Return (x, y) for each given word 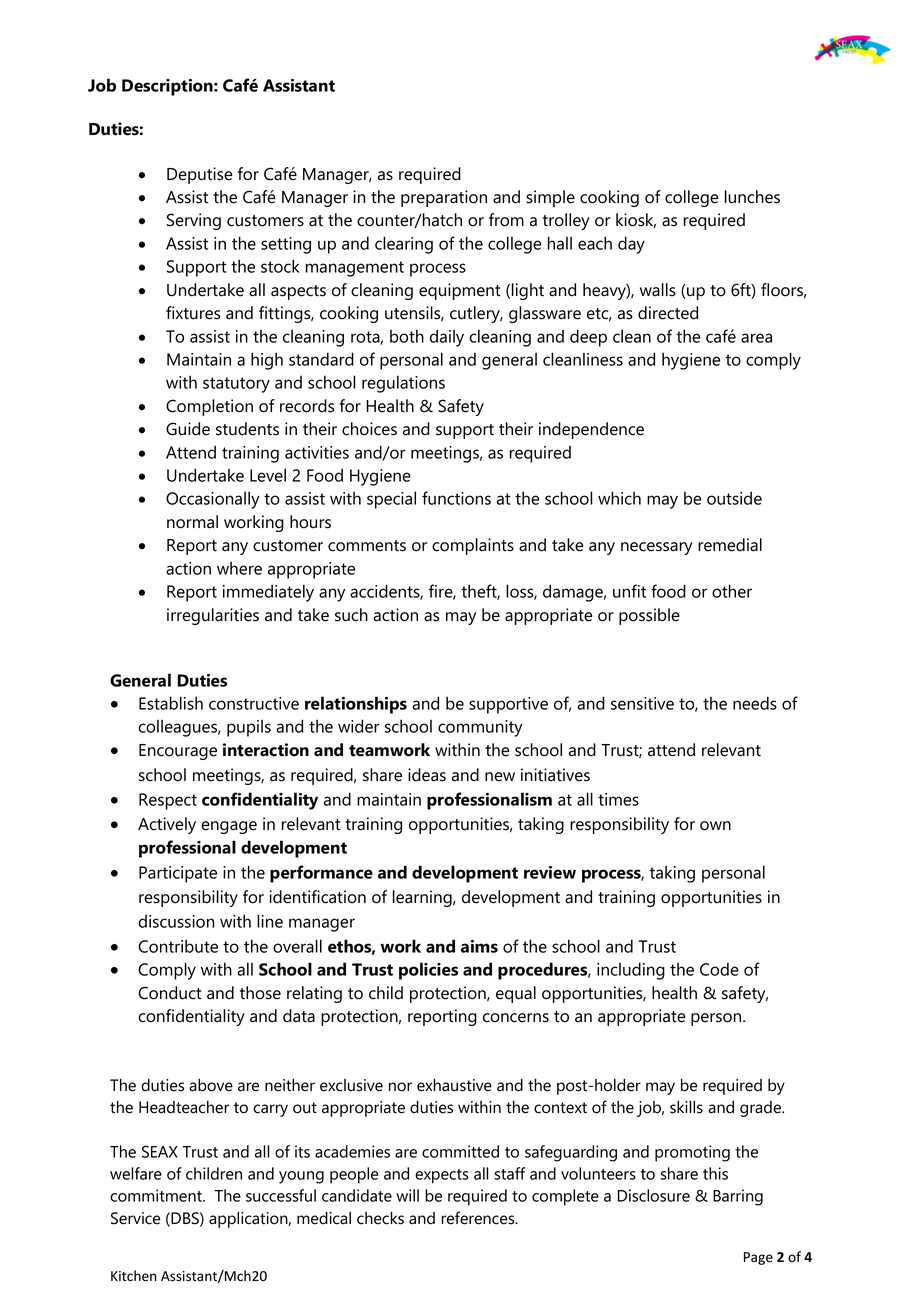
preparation (444, 198)
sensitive (642, 703)
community (480, 728)
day (631, 245)
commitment (157, 1195)
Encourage (178, 752)
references (479, 1218)
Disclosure (654, 1195)
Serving (194, 221)
